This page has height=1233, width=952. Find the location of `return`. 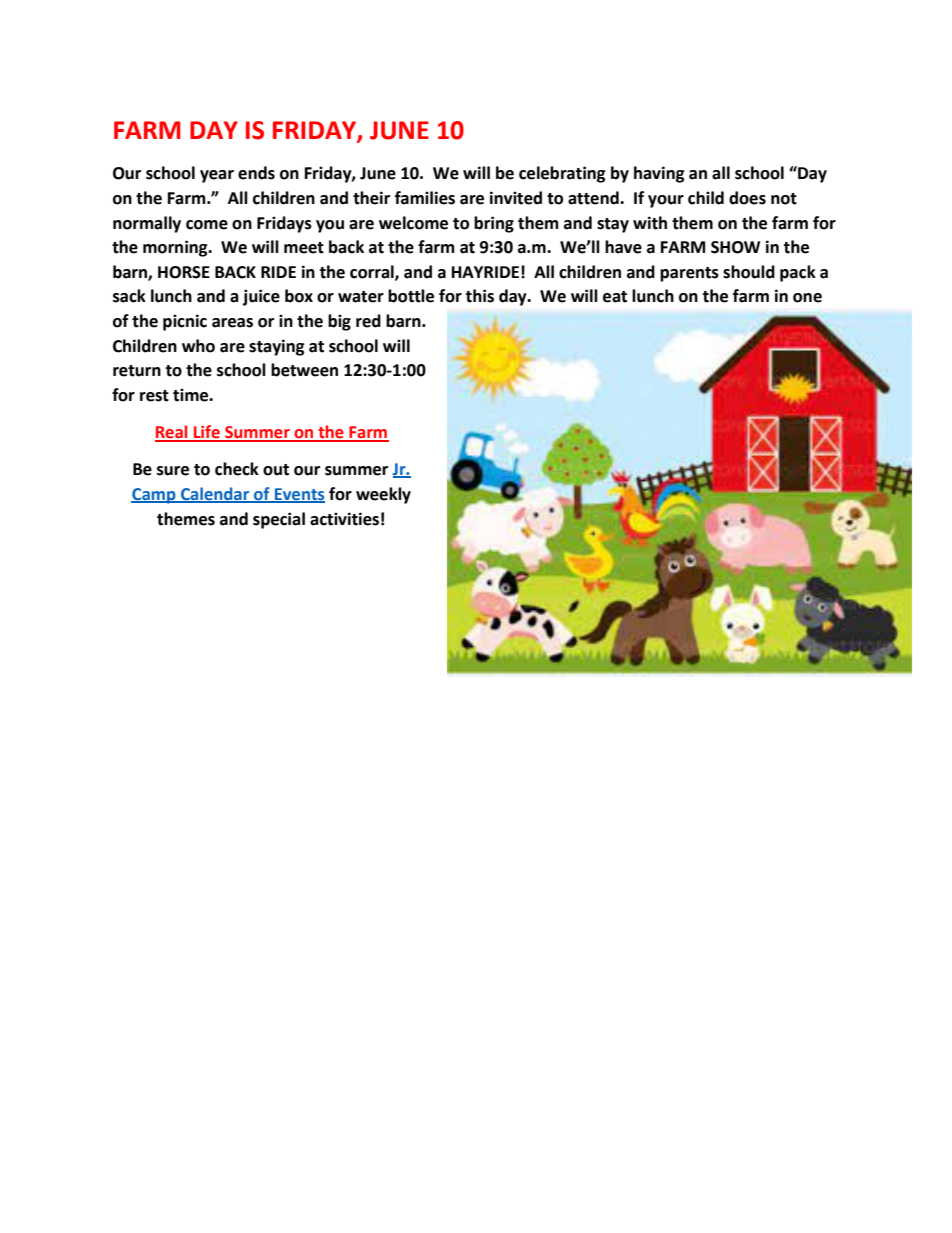

return is located at coordinates (137, 371).
